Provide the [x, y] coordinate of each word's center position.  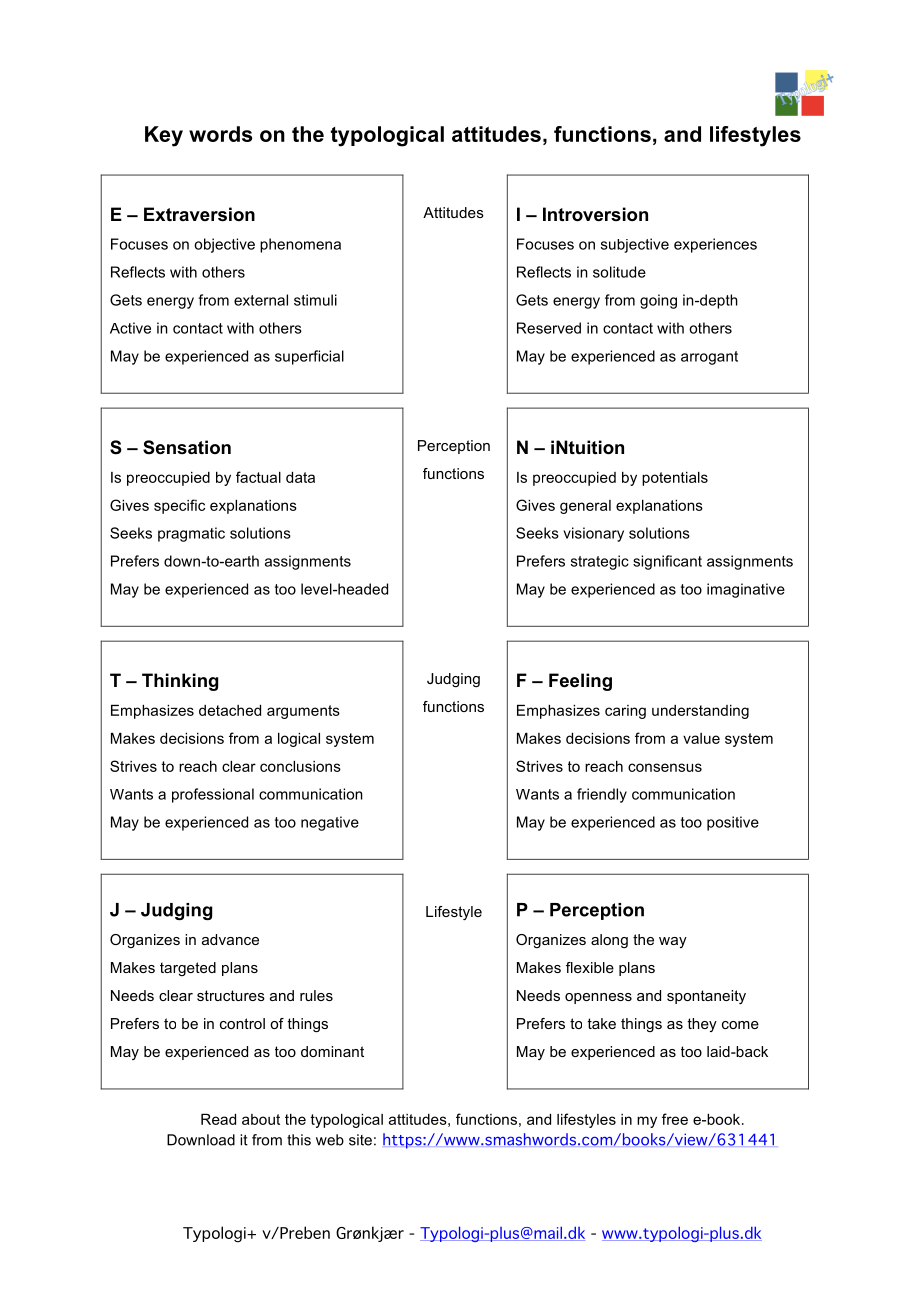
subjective [635, 245]
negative [330, 823]
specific [179, 506]
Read [218, 1119]
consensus [665, 767]
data [300, 477]
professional [213, 795]
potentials [675, 479]
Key [164, 136]
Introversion [595, 214]
